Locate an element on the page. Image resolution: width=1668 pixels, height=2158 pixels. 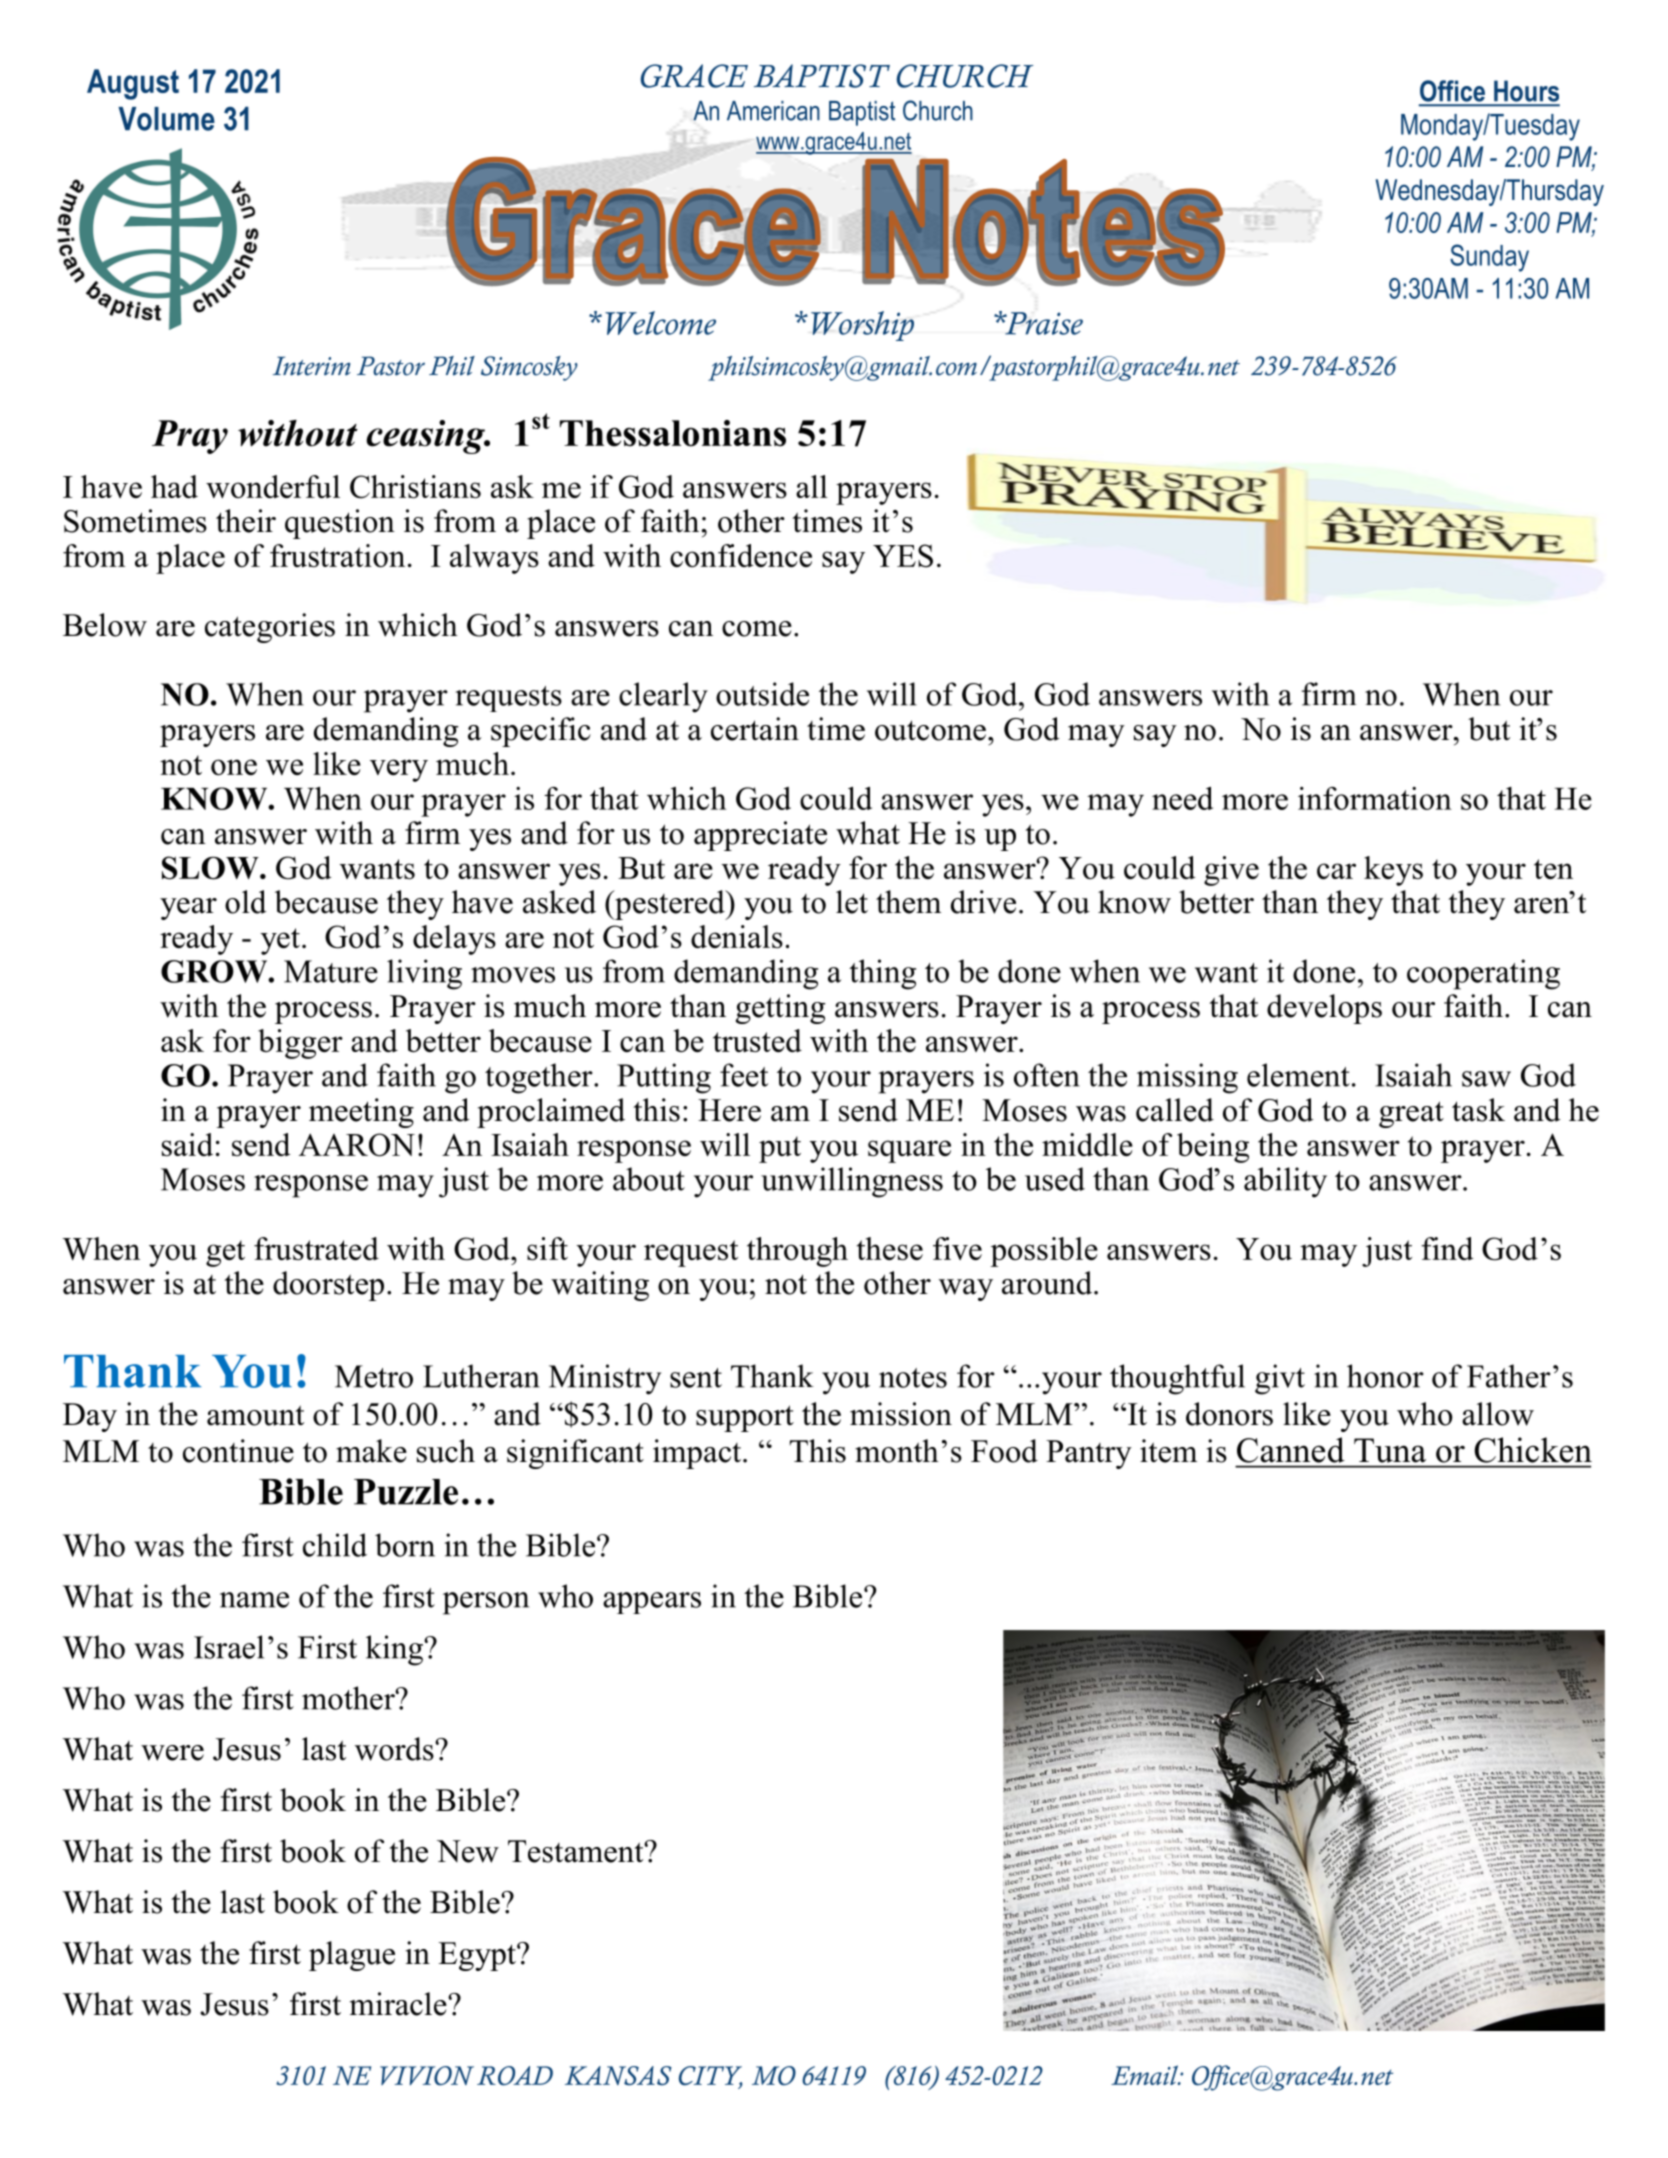
car is located at coordinates (1336, 871).
